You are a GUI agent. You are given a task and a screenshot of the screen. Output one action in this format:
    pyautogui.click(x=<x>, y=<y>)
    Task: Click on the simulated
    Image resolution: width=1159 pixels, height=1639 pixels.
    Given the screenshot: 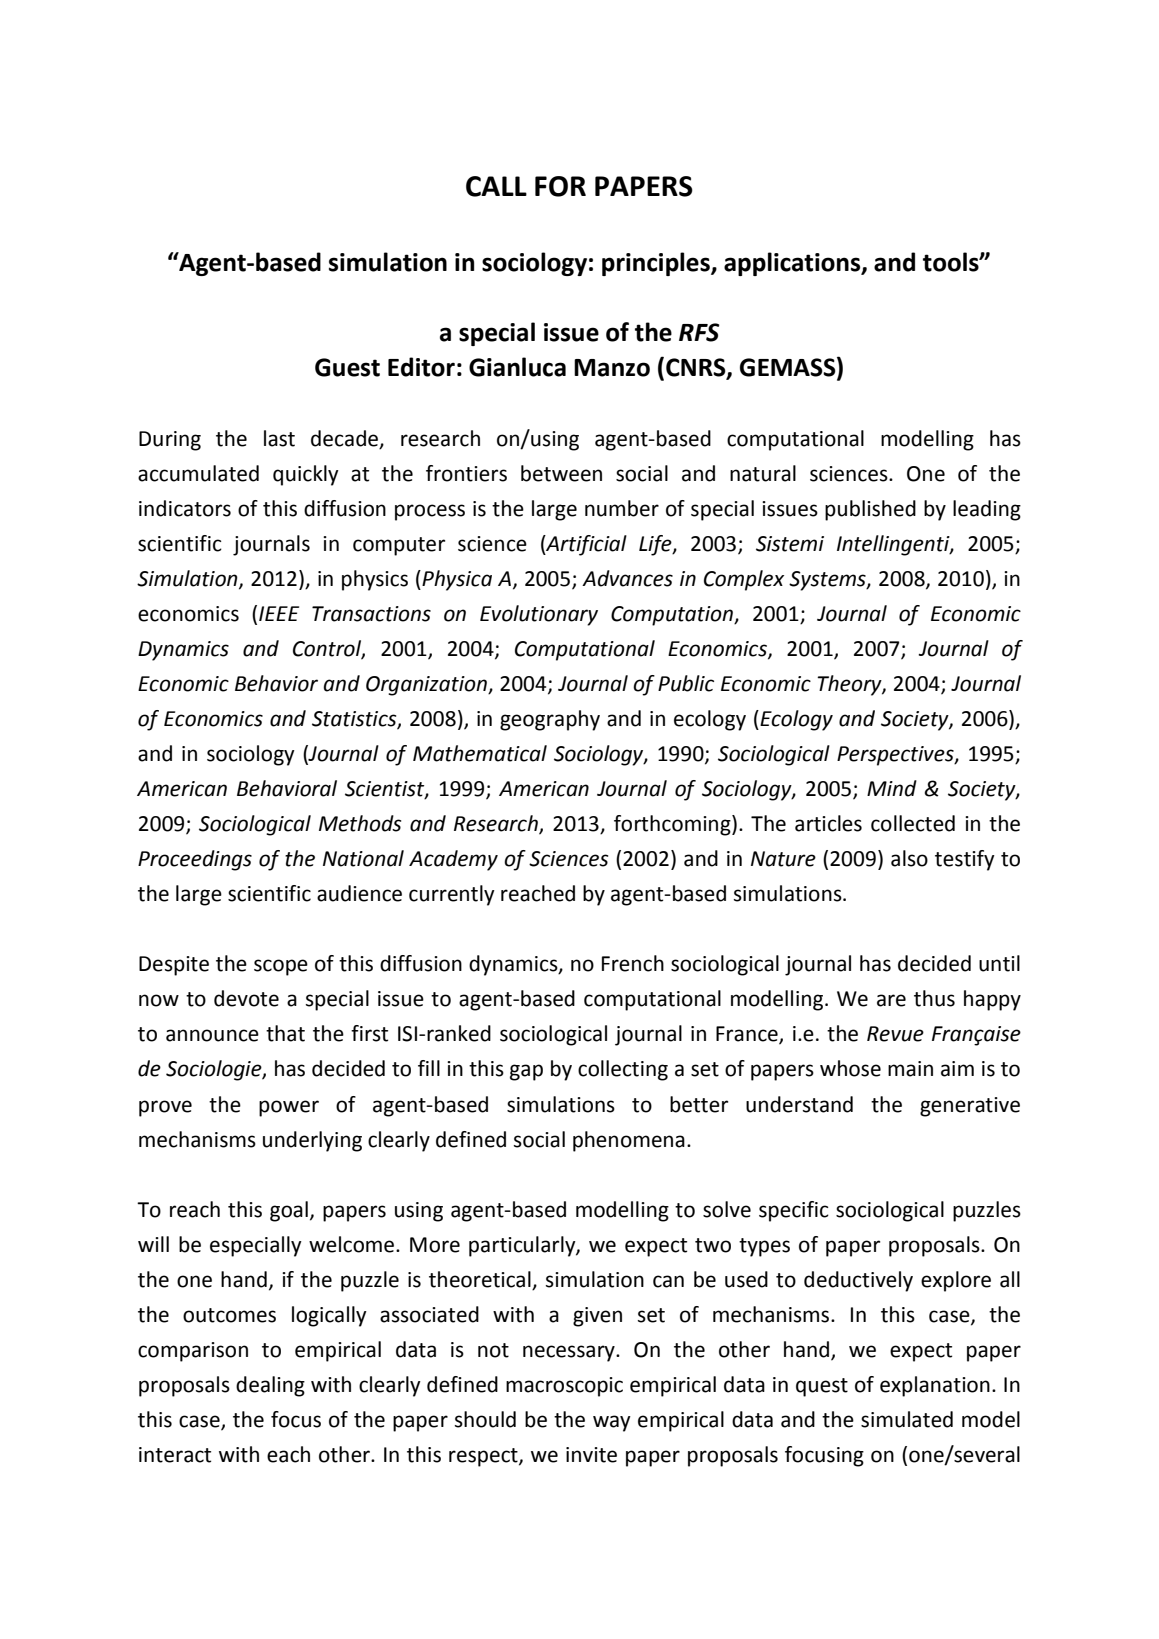 What is the action you would take?
    pyautogui.click(x=907, y=1419)
